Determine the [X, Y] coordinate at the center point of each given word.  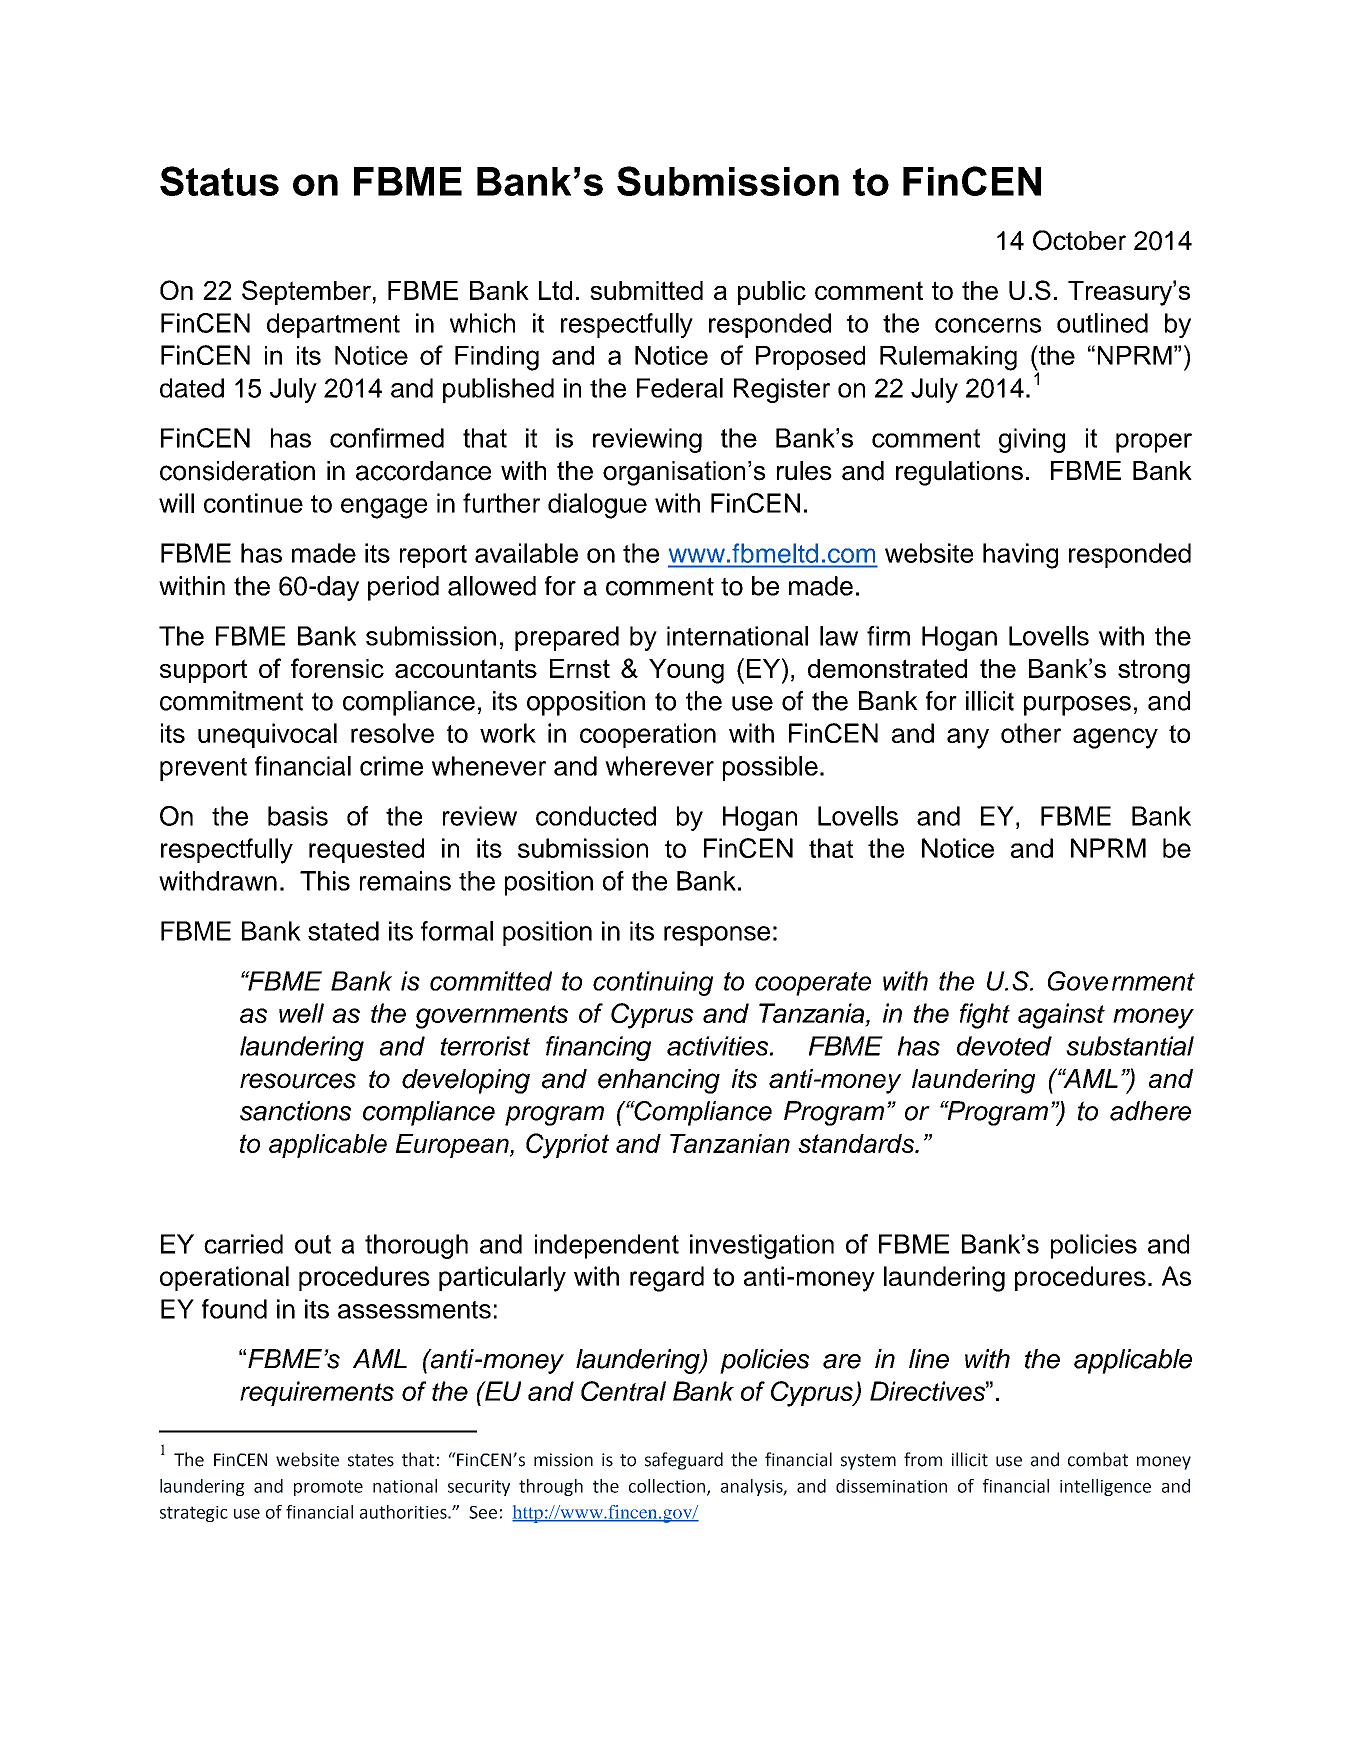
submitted [646, 290]
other [1031, 733]
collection [668, 1487]
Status [219, 181]
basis [298, 816]
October [1079, 240]
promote [328, 1488]
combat [1098, 1459]
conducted [596, 816]
